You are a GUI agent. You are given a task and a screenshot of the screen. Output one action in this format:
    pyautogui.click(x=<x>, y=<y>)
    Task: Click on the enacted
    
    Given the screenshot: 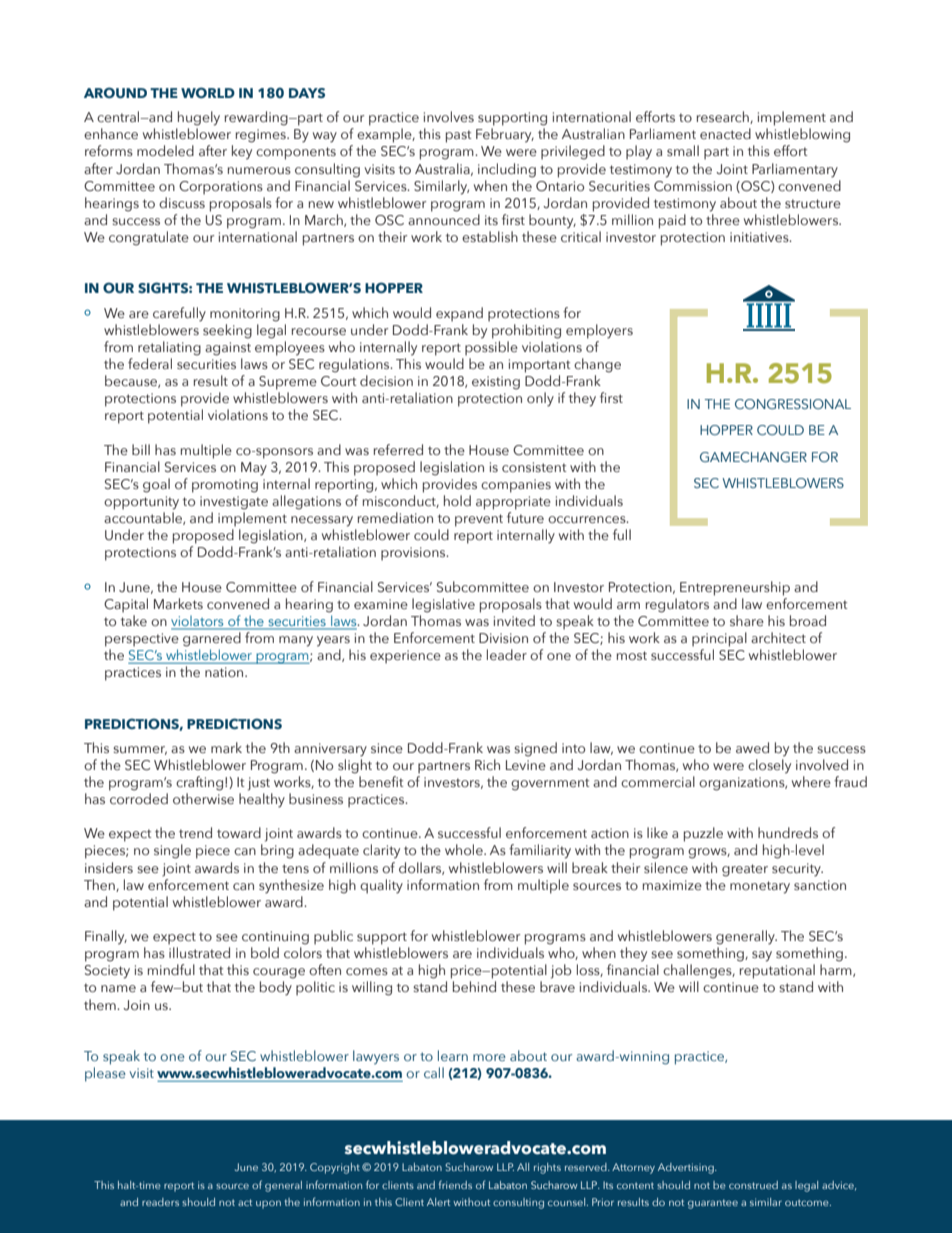 What is the action you would take?
    pyautogui.click(x=725, y=134)
